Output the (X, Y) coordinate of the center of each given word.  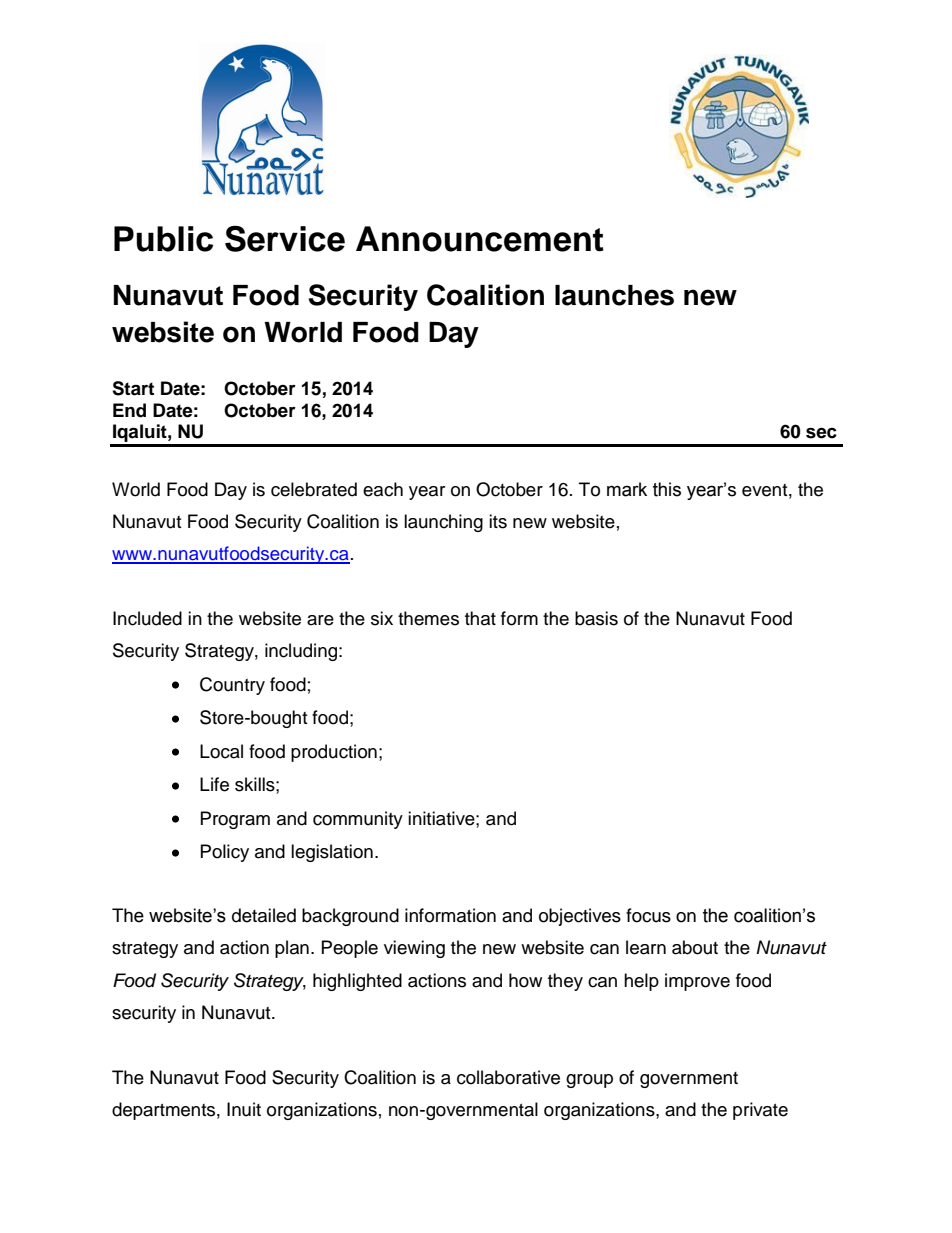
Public (163, 239)
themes (428, 618)
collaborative (508, 1077)
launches (614, 295)
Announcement (480, 239)
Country (232, 686)
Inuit (244, 1109)
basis (596, 618)
